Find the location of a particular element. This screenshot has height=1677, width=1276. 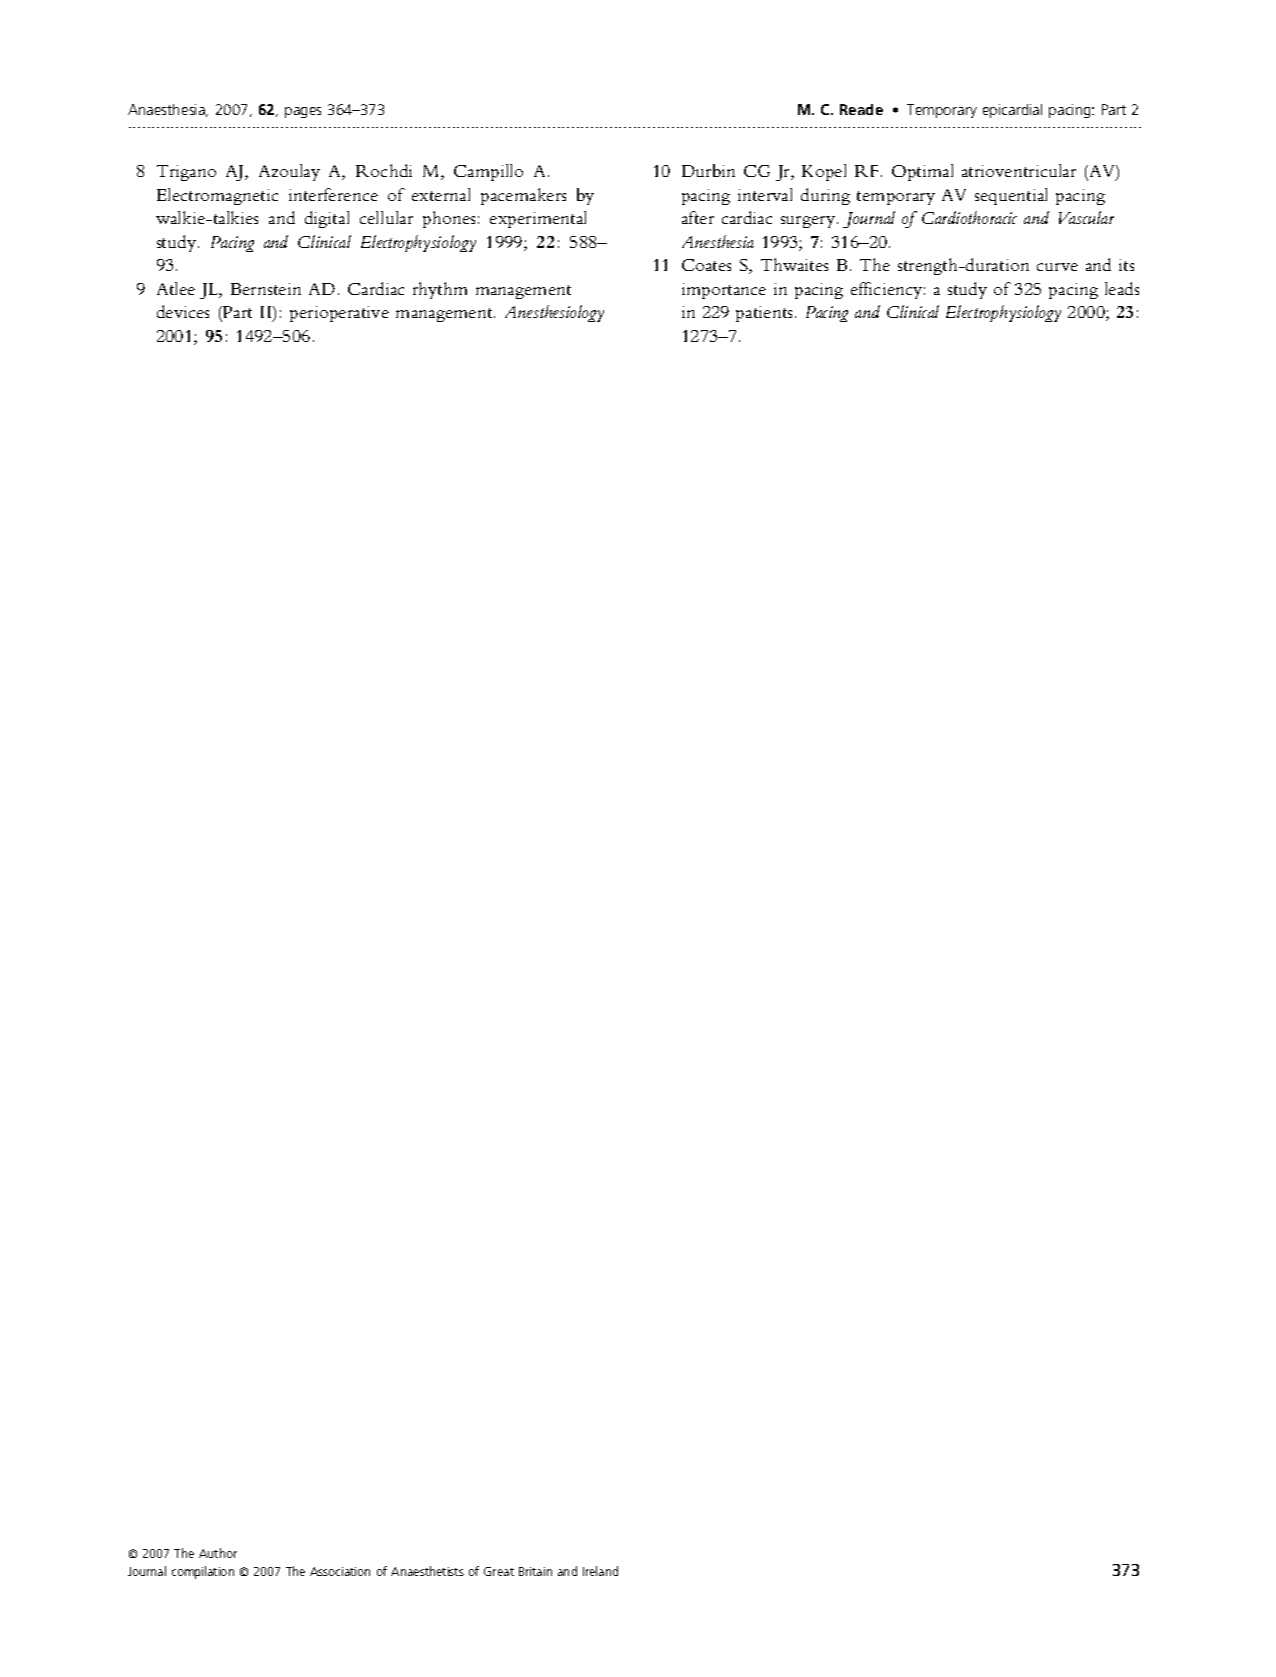

leads is located at coordinates (1122, 288).
